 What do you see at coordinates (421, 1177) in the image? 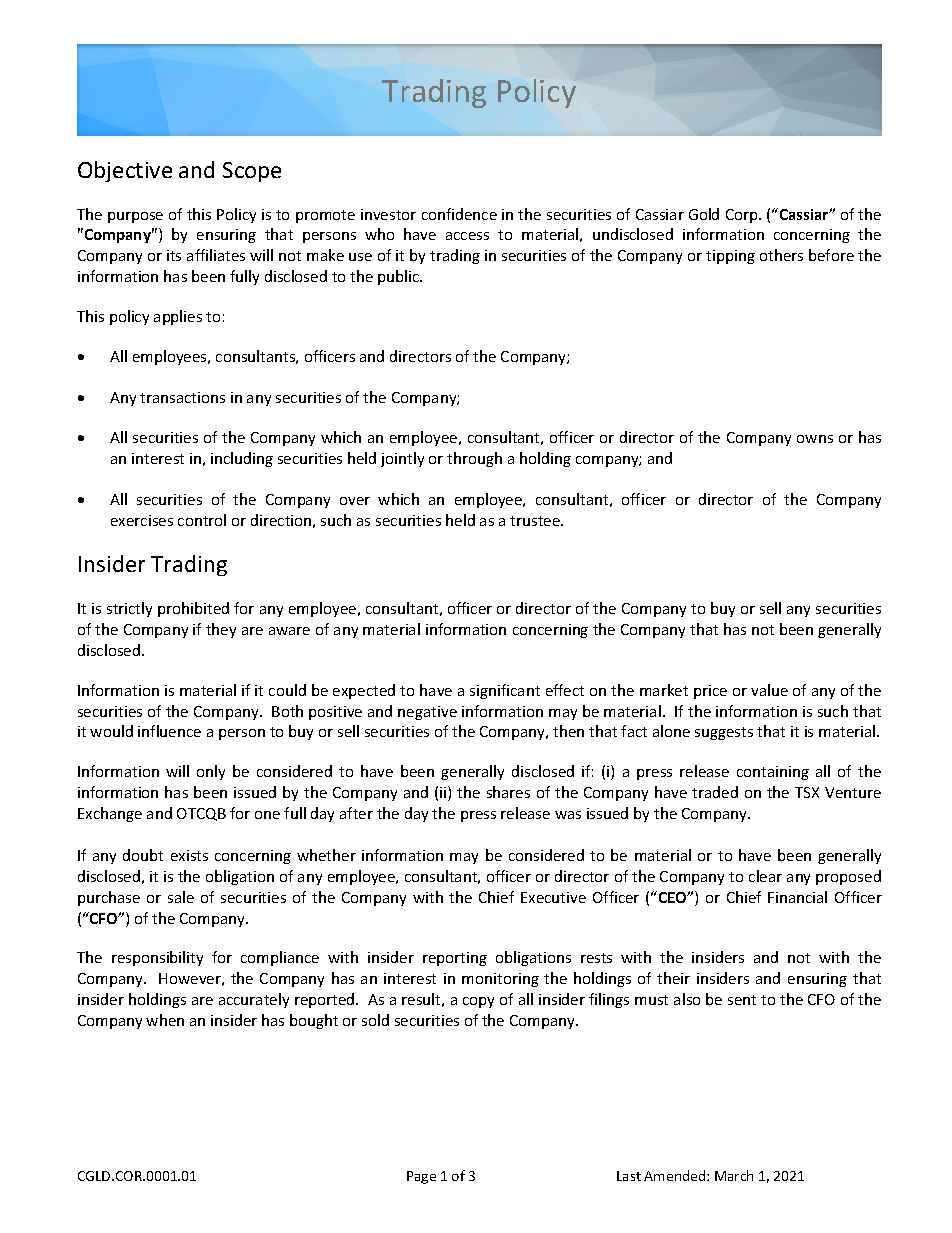
I see `Page` at bounding box center [421, 1177].
